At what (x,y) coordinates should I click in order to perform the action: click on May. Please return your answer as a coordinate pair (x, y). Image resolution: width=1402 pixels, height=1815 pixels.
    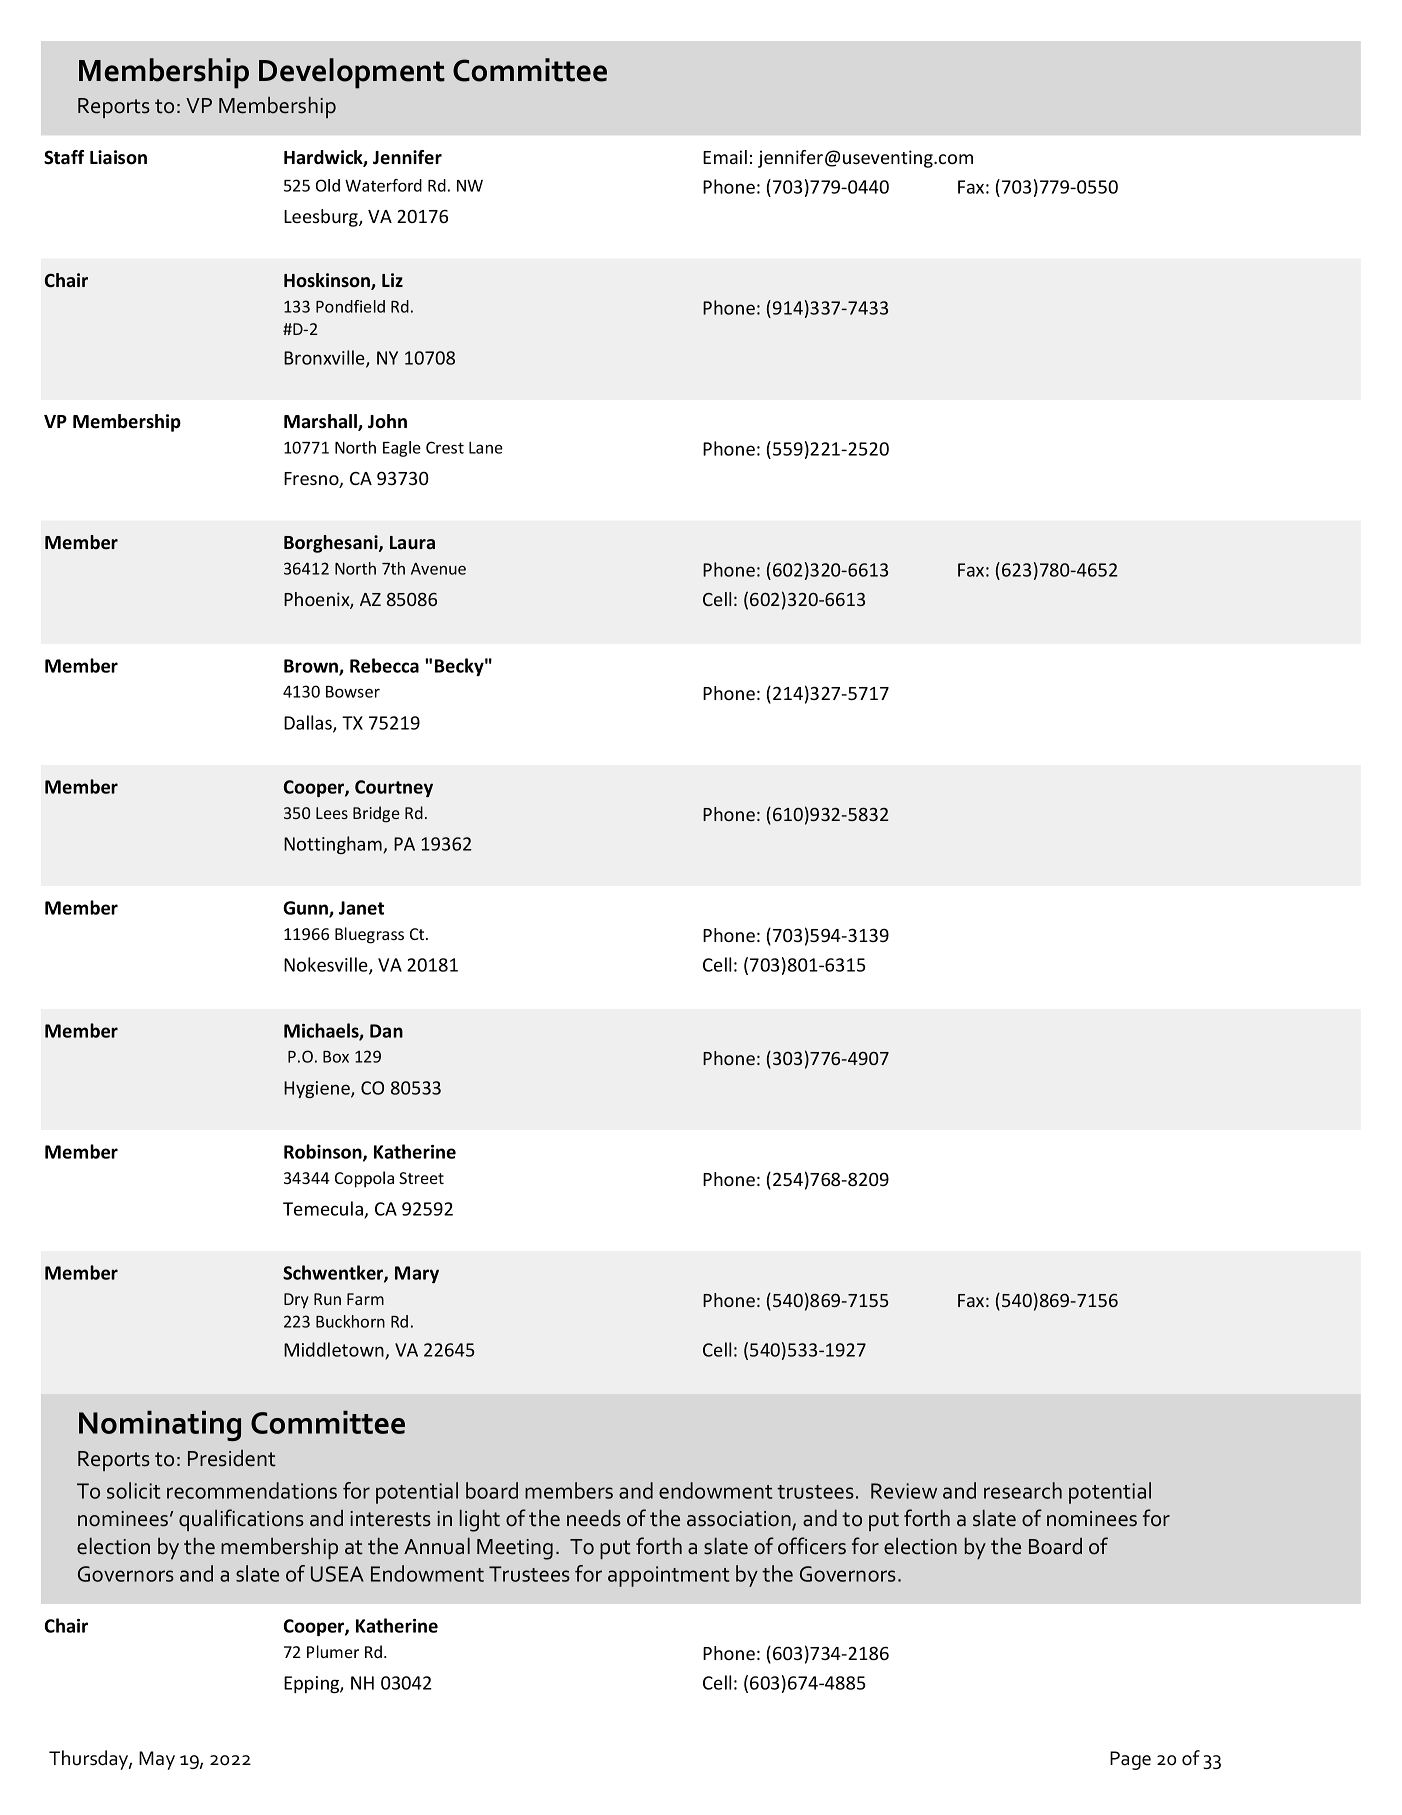
    Looking at the image, I should click on (157, 1760).
